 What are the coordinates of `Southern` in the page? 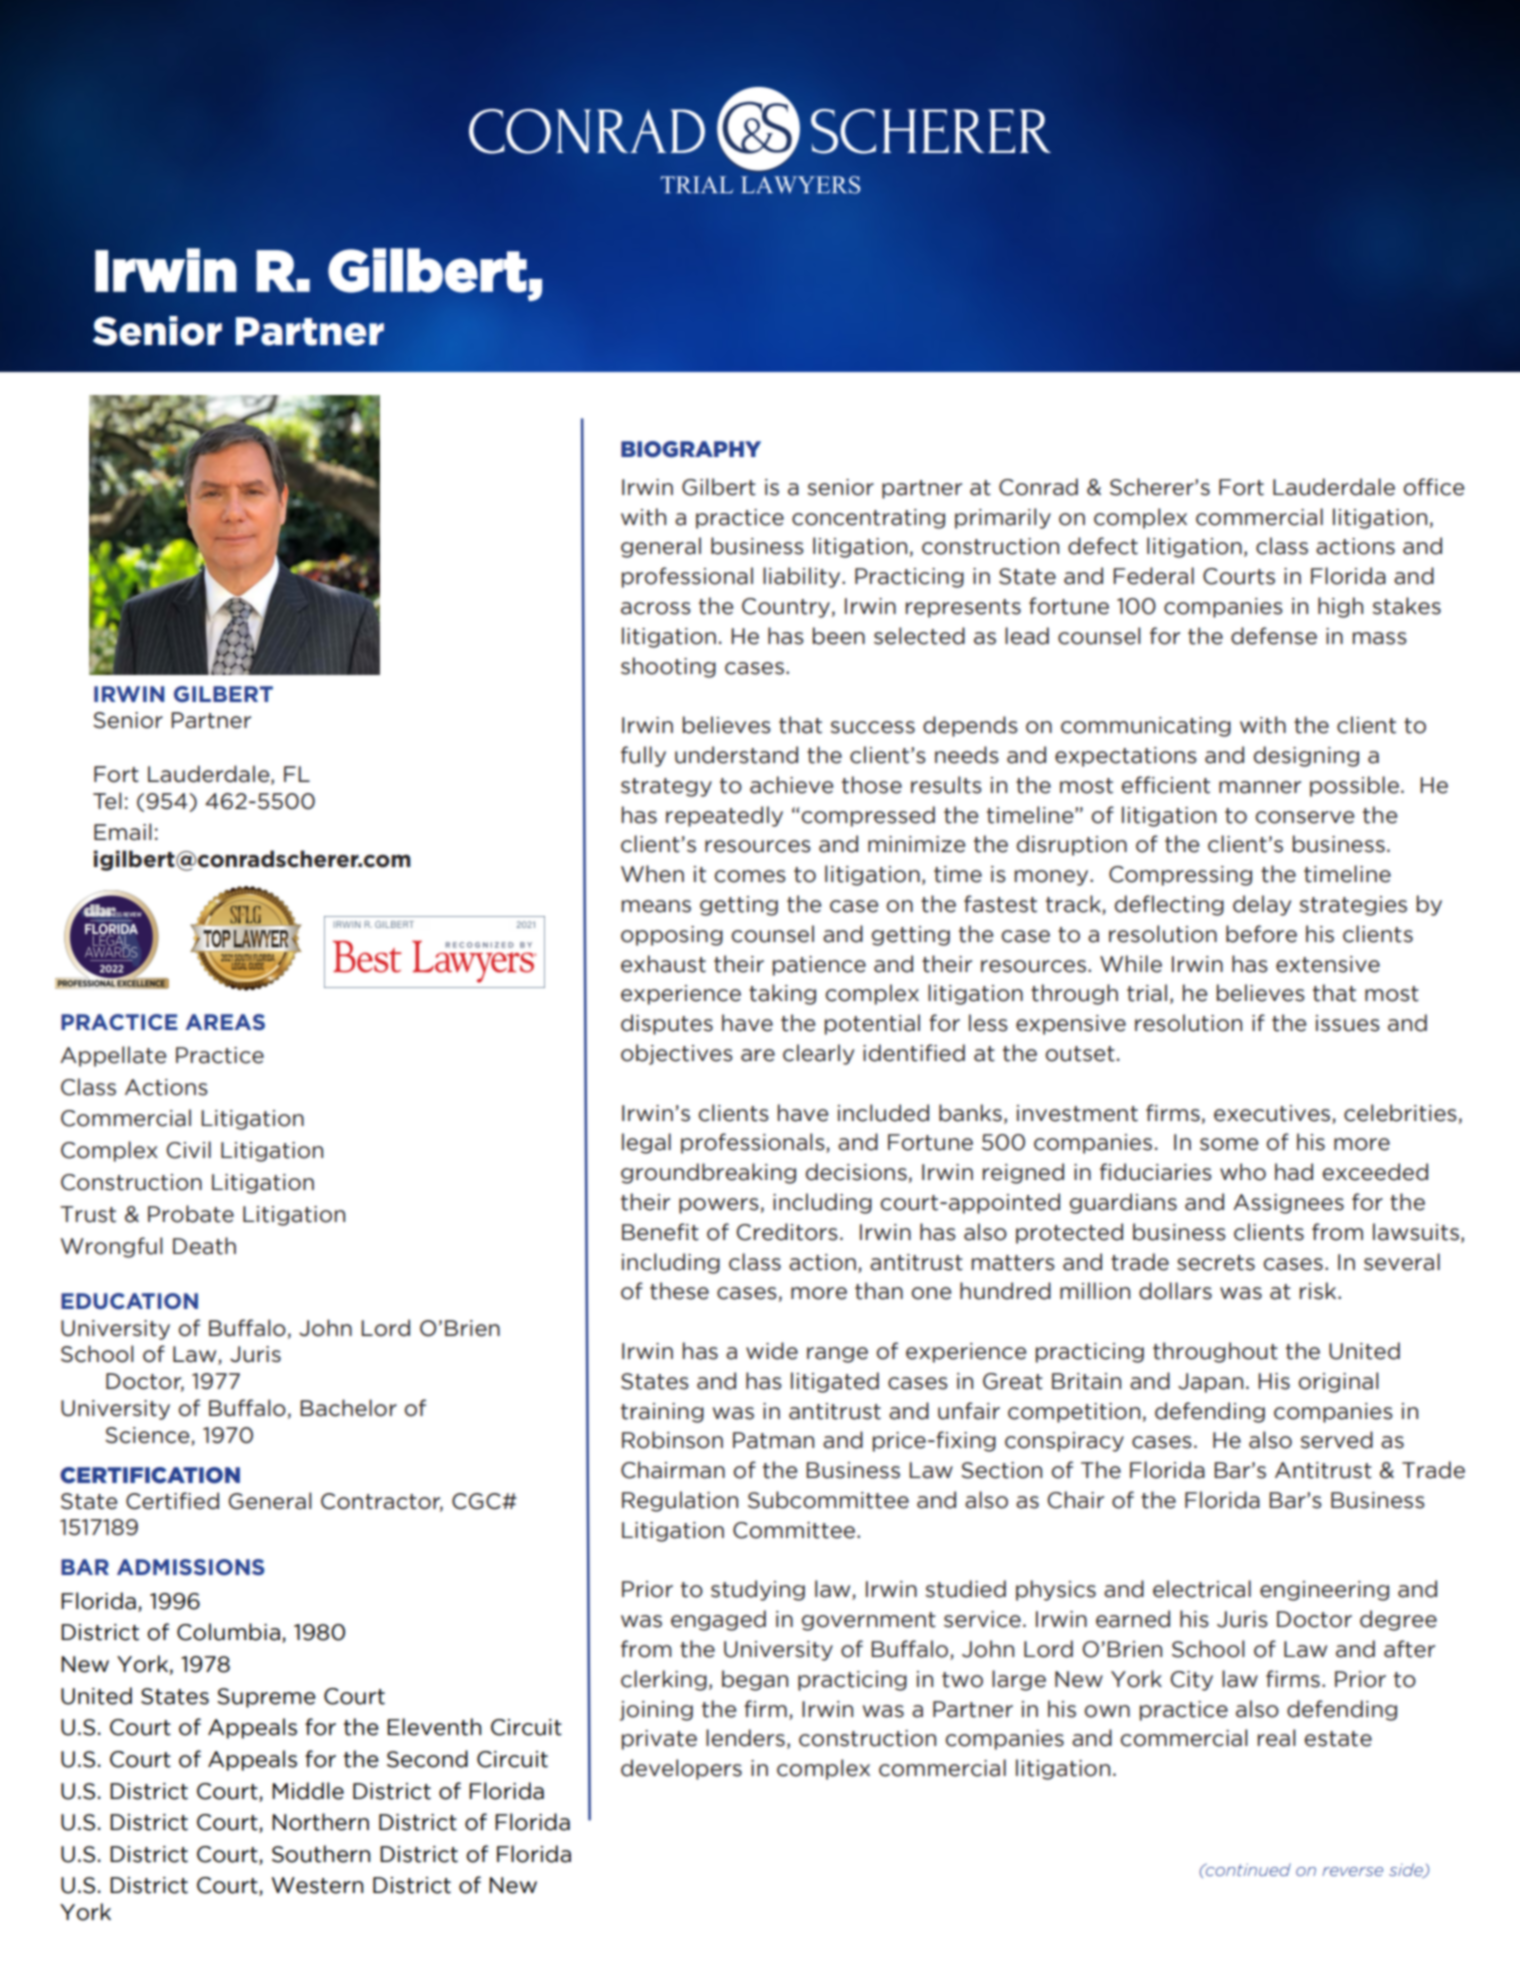 It's located at (321, 1854).
